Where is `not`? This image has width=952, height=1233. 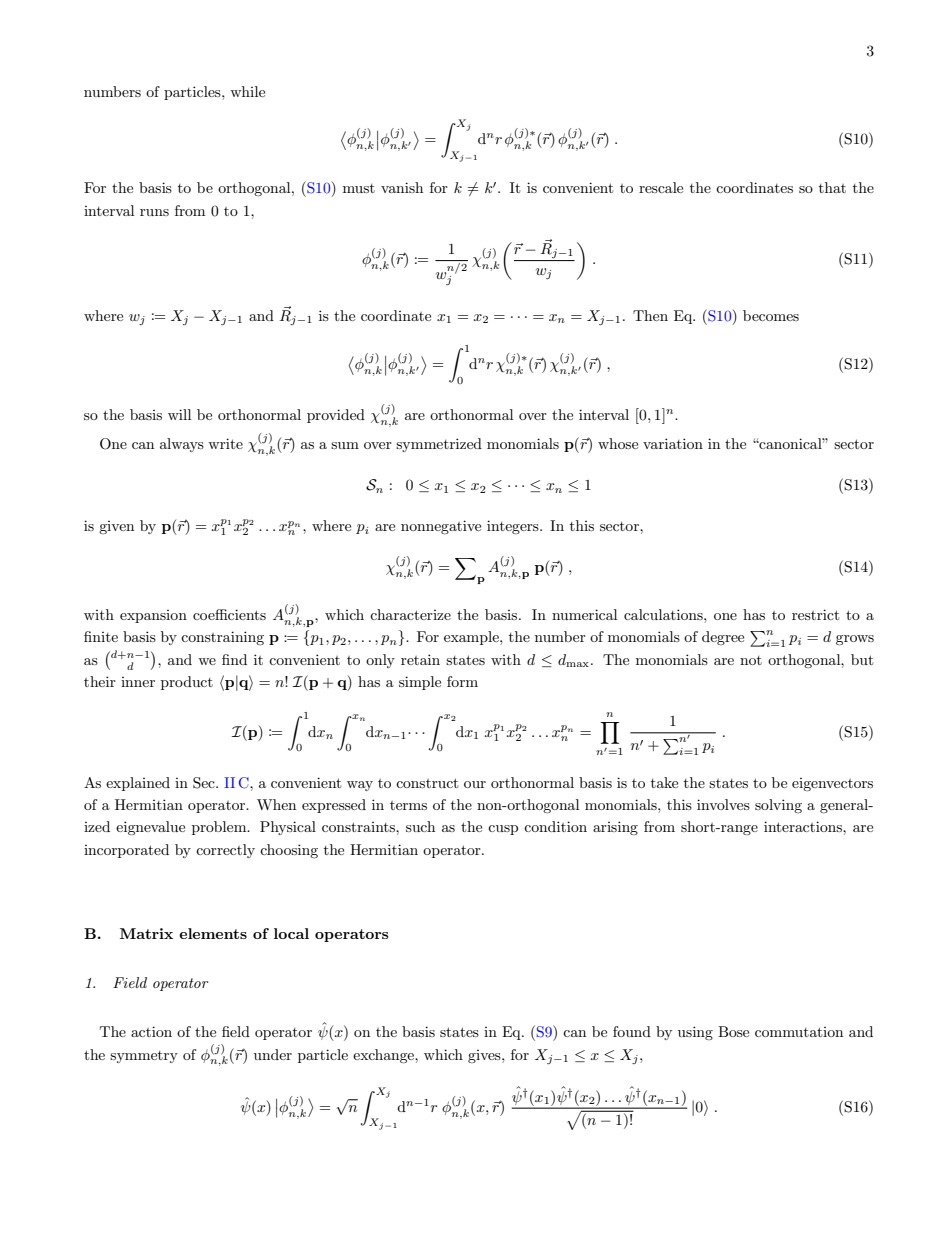 not is located at coordinates (751, 660).
